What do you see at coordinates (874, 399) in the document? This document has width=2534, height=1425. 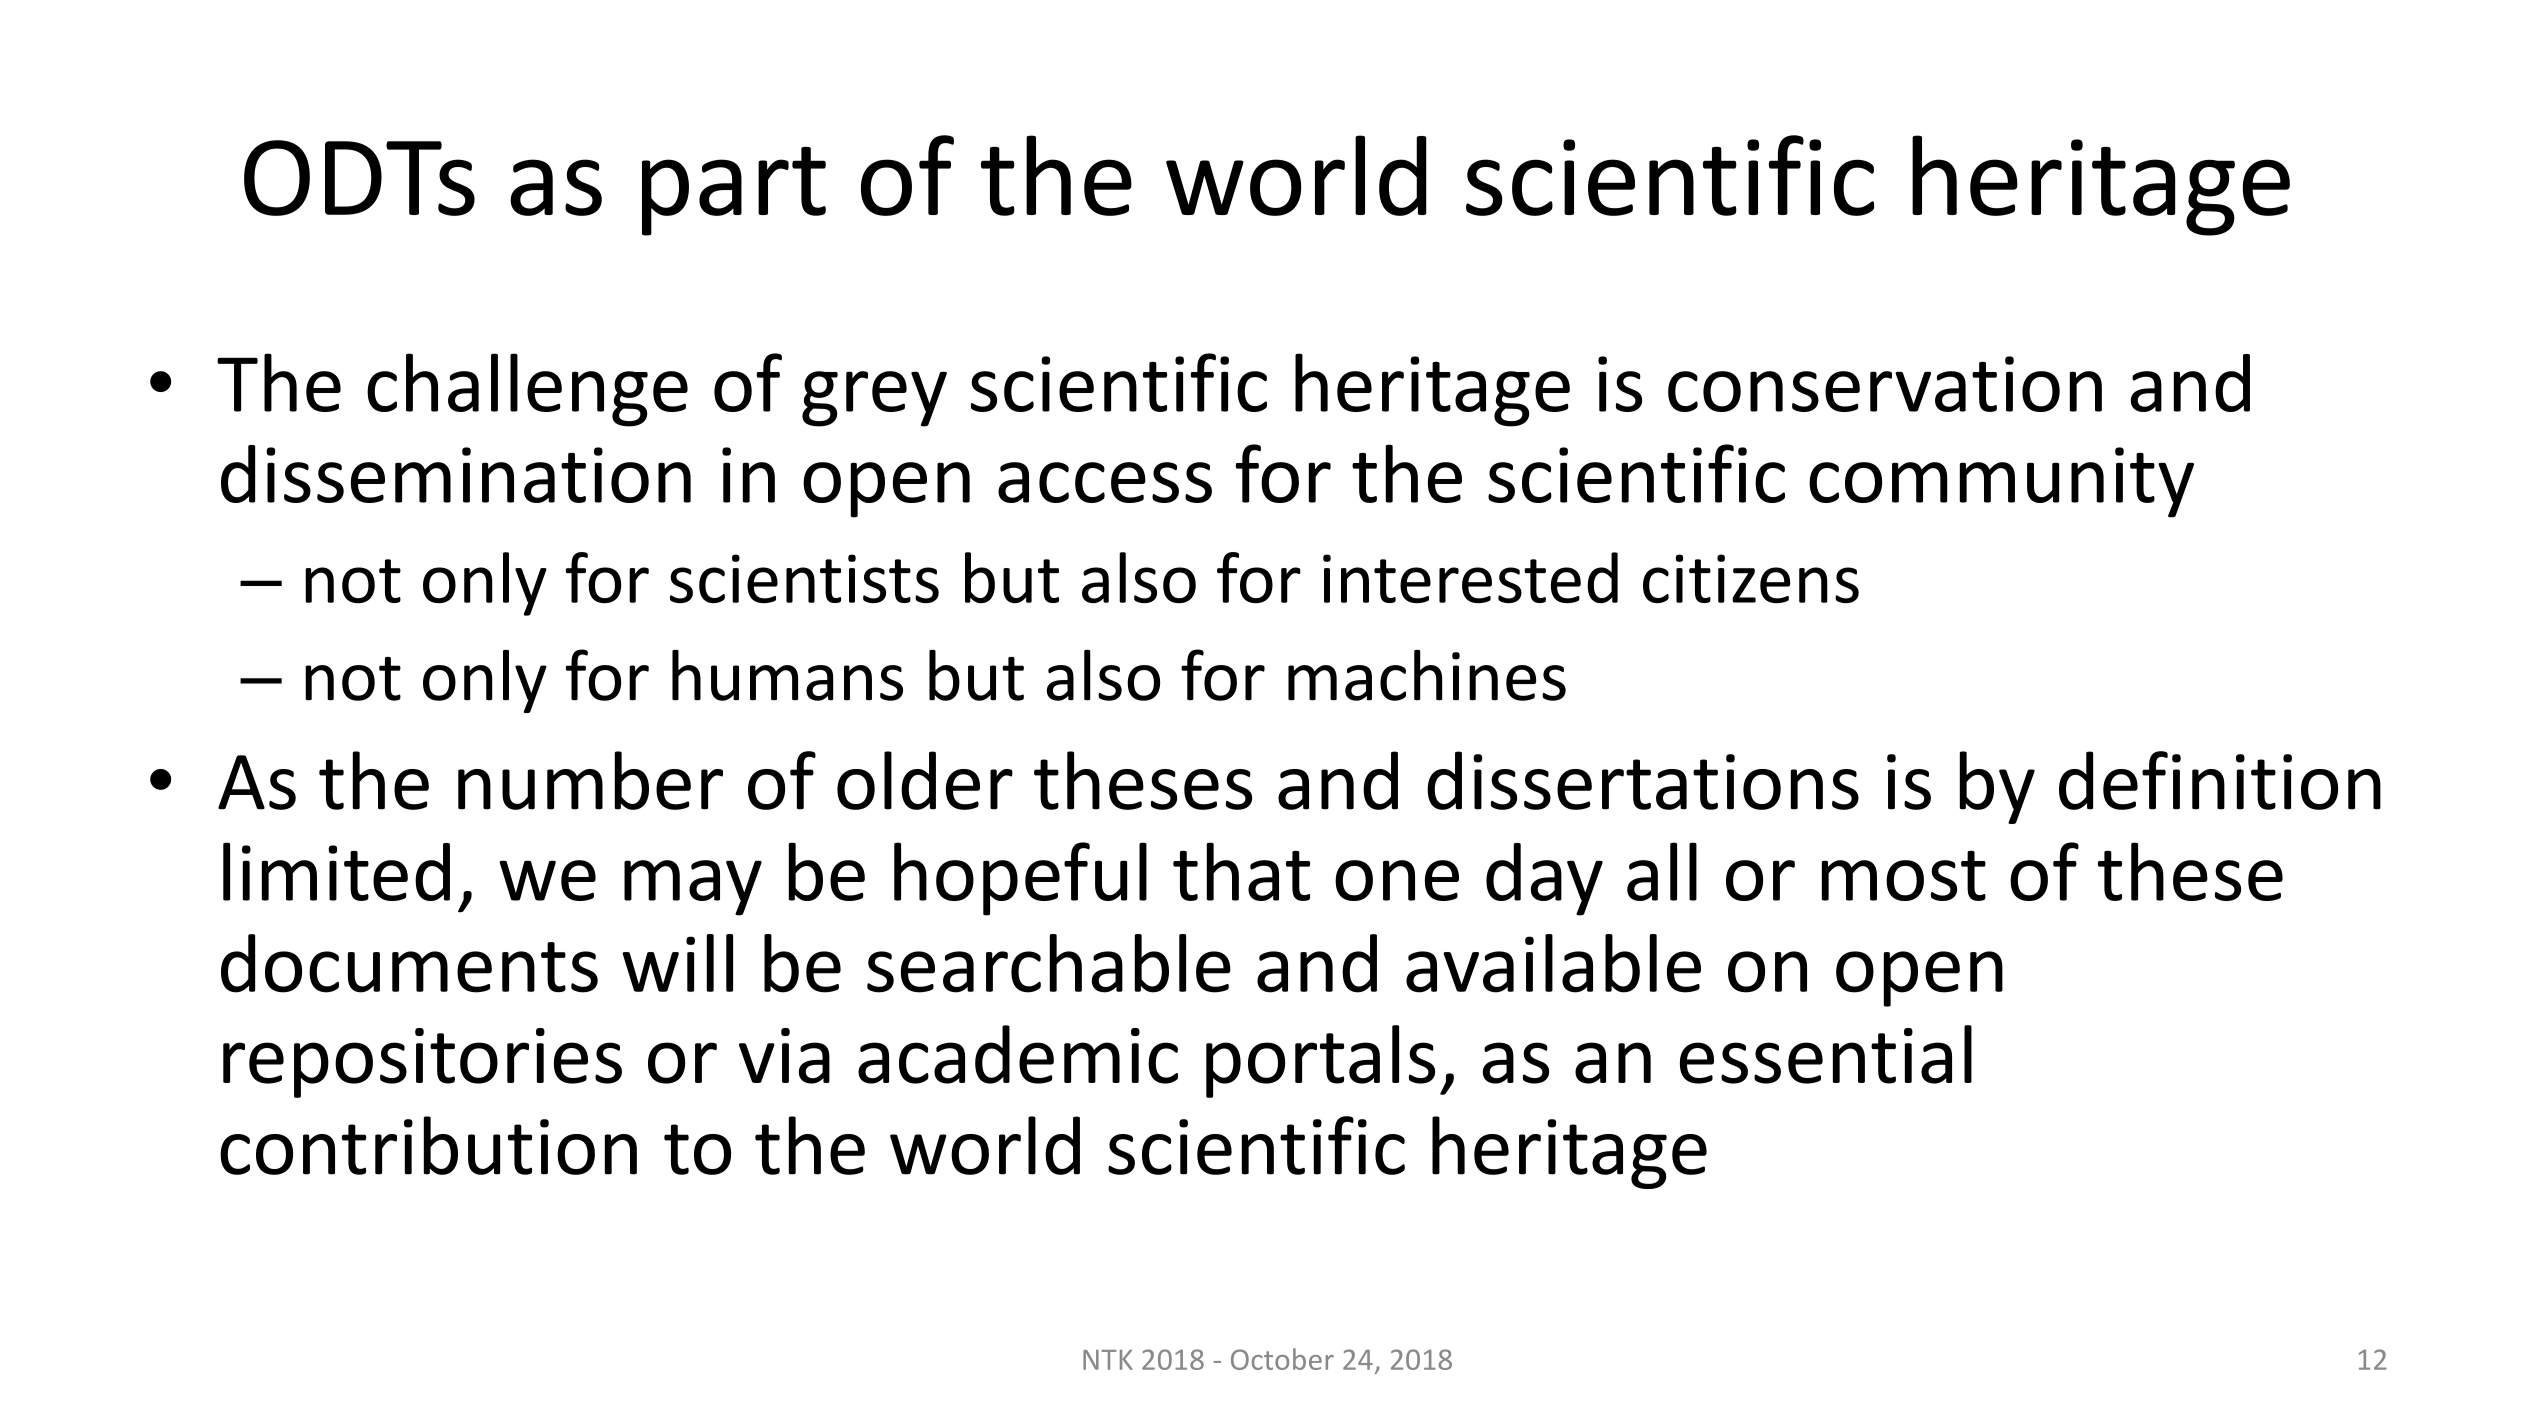 I see `grey` at bounding box center [874, 399].
